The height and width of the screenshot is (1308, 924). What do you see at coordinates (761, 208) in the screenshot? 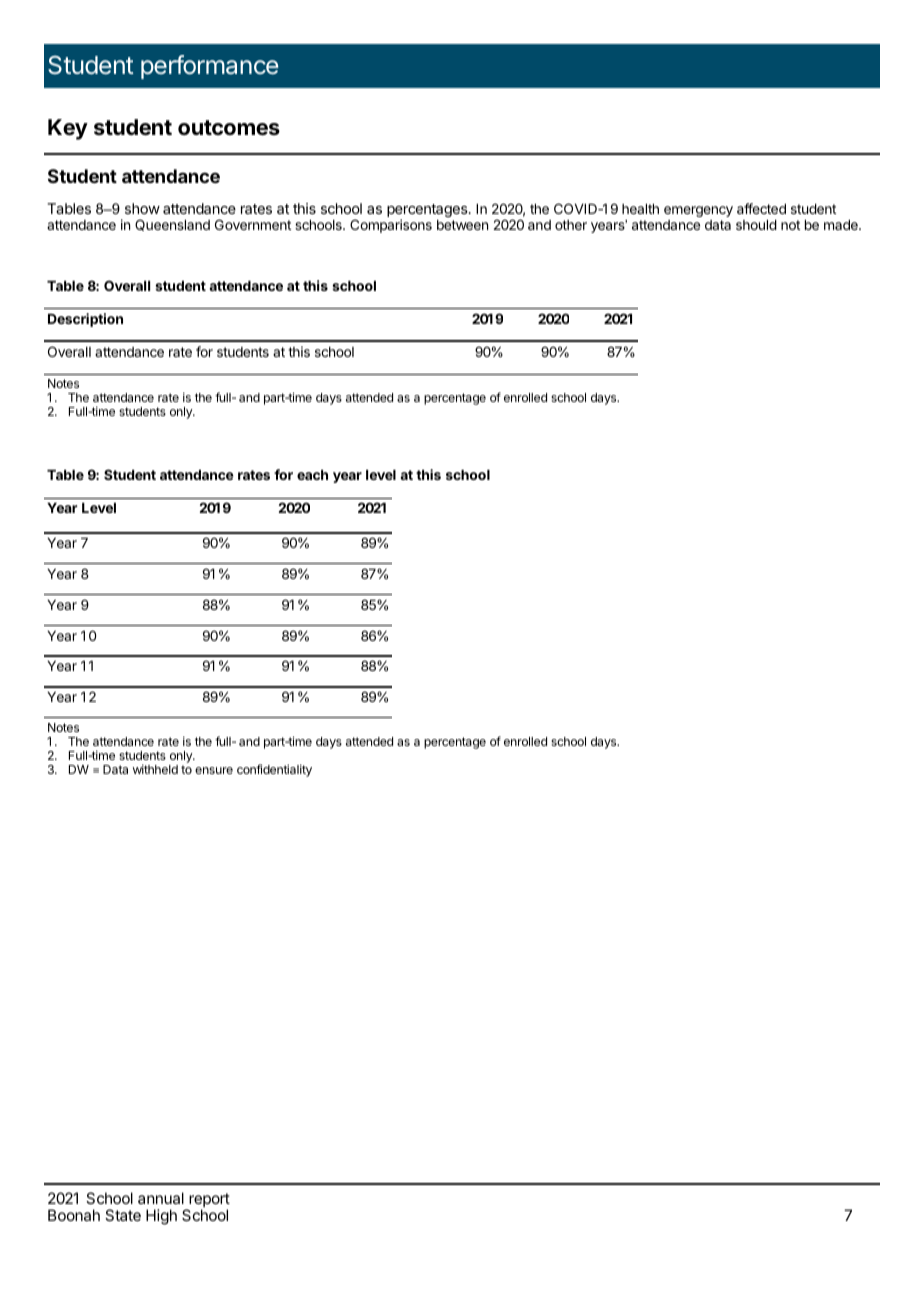
I see `affected` at bounding box center [761, 208].
